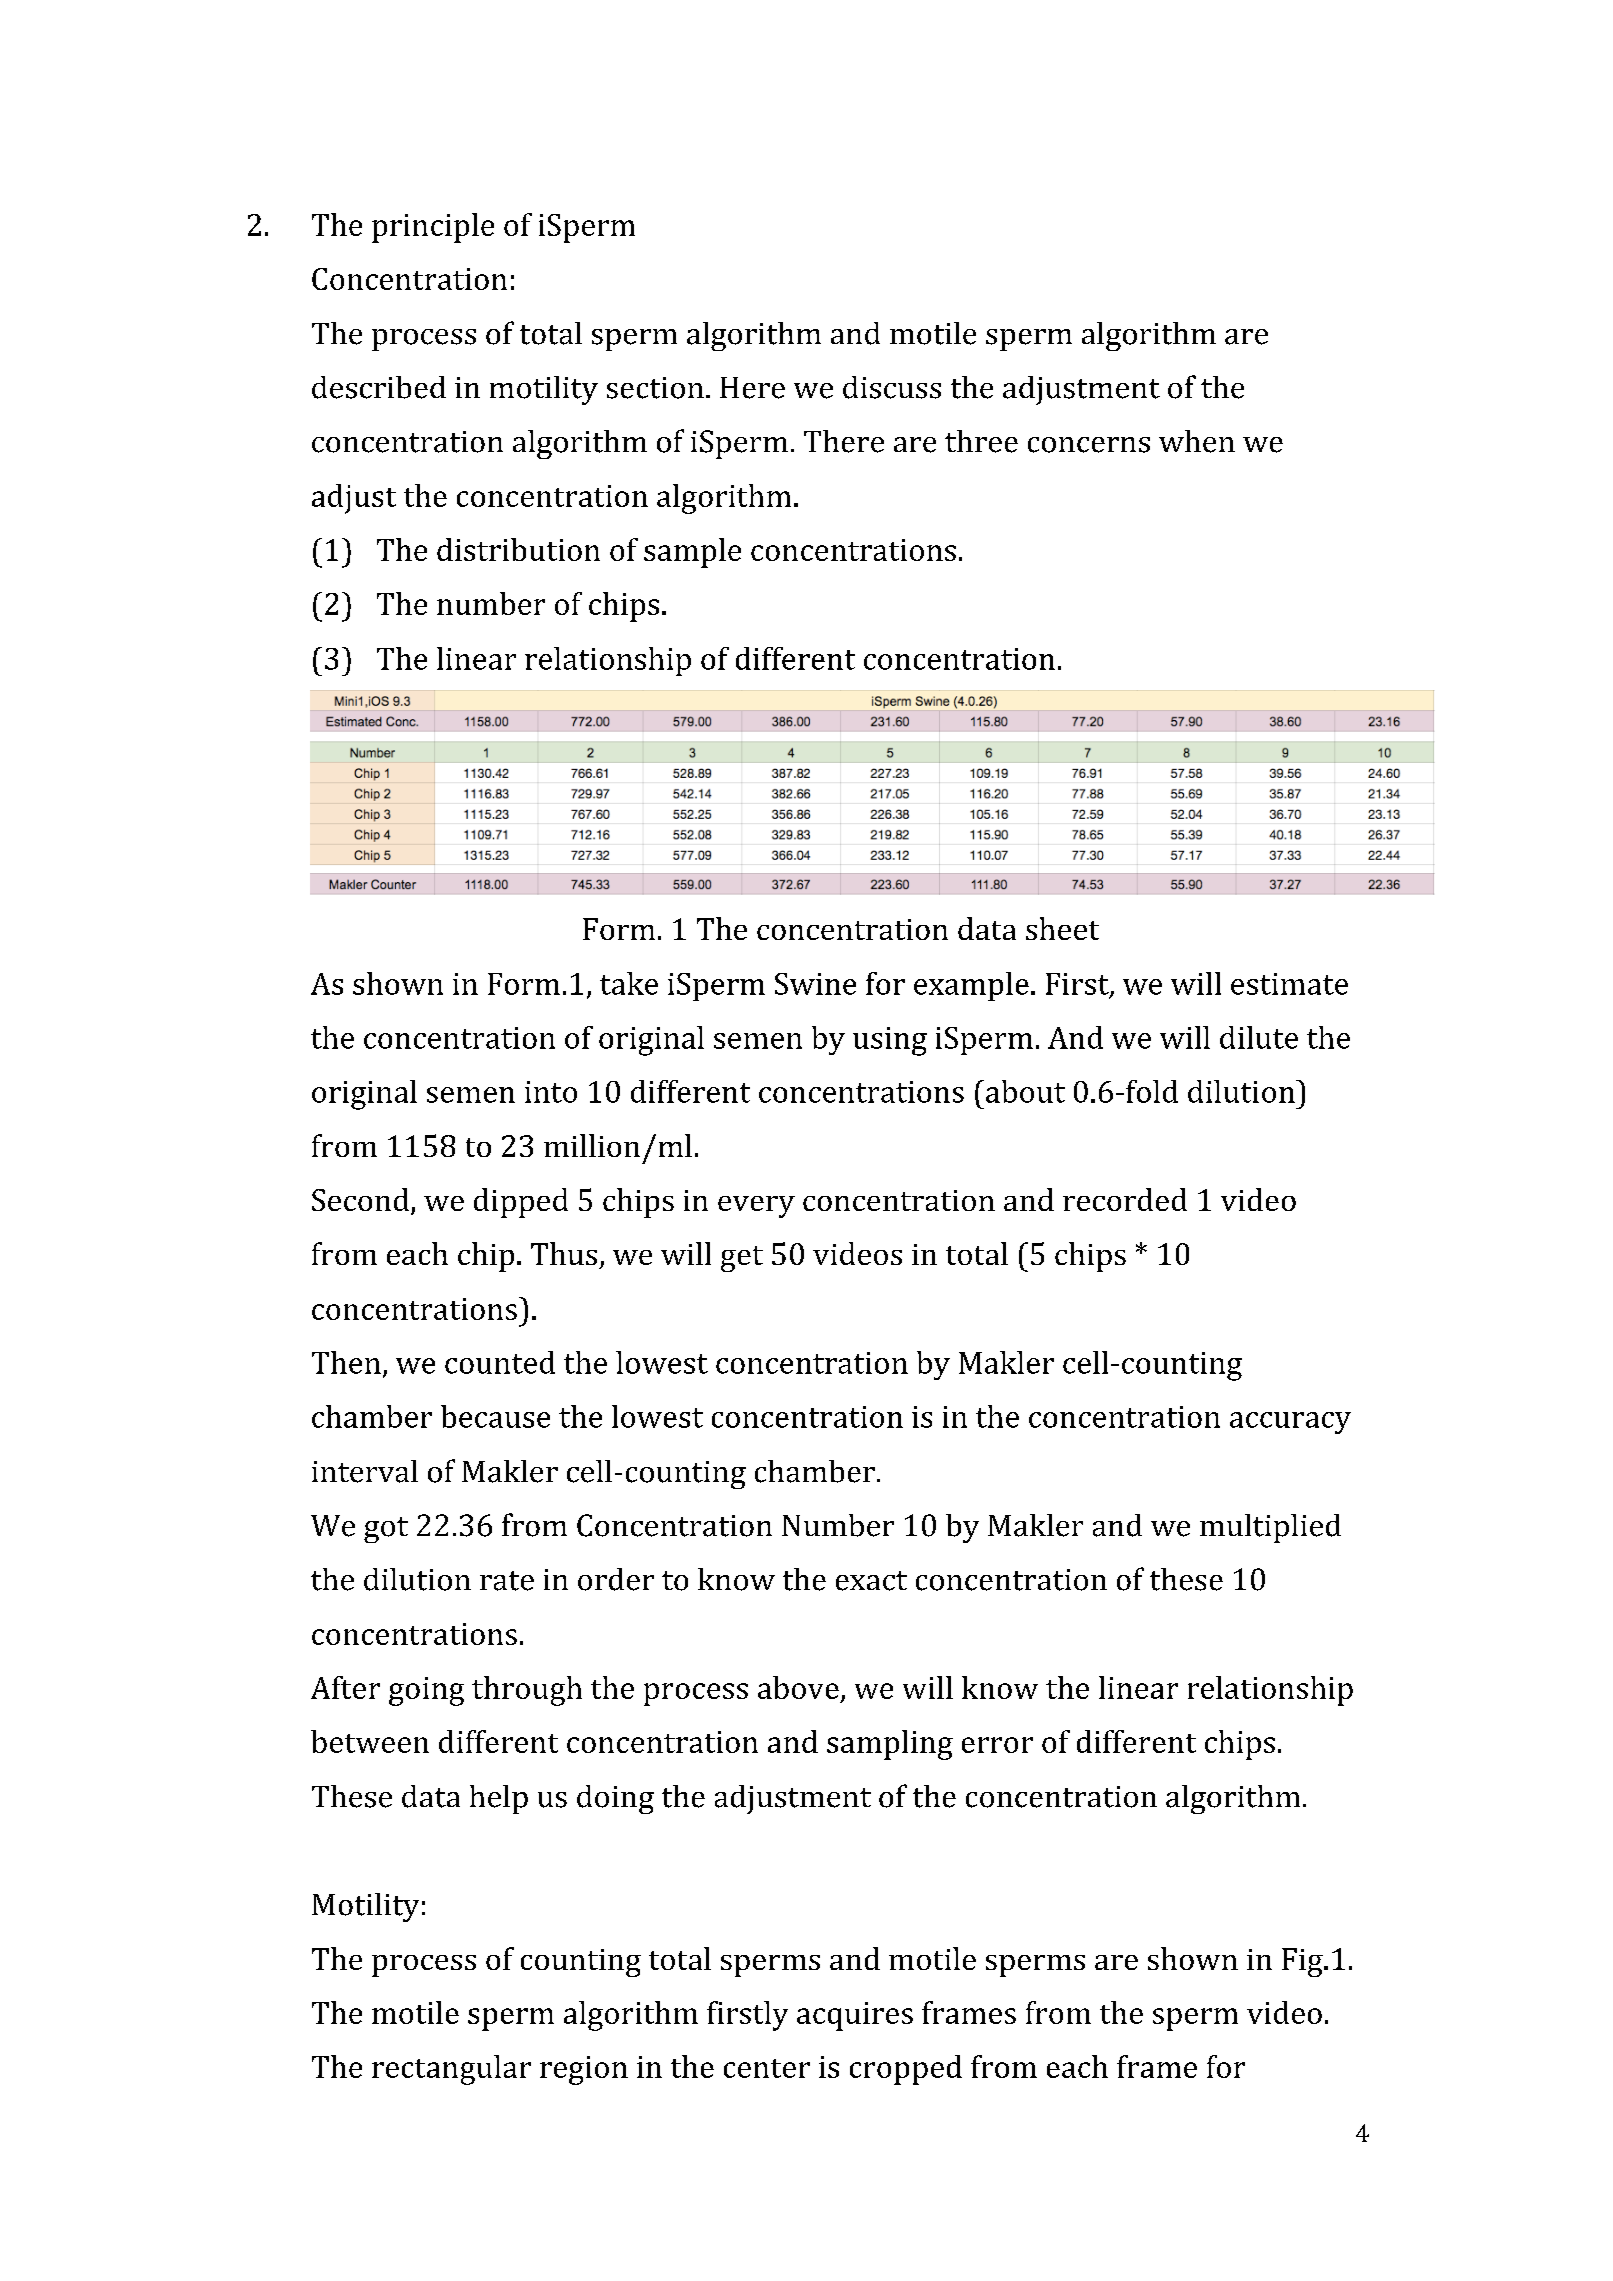 This image has height=2281, width=1613. Describe the element at coordinates (1125, 1199) in the image. I see `recorded` at that location.
